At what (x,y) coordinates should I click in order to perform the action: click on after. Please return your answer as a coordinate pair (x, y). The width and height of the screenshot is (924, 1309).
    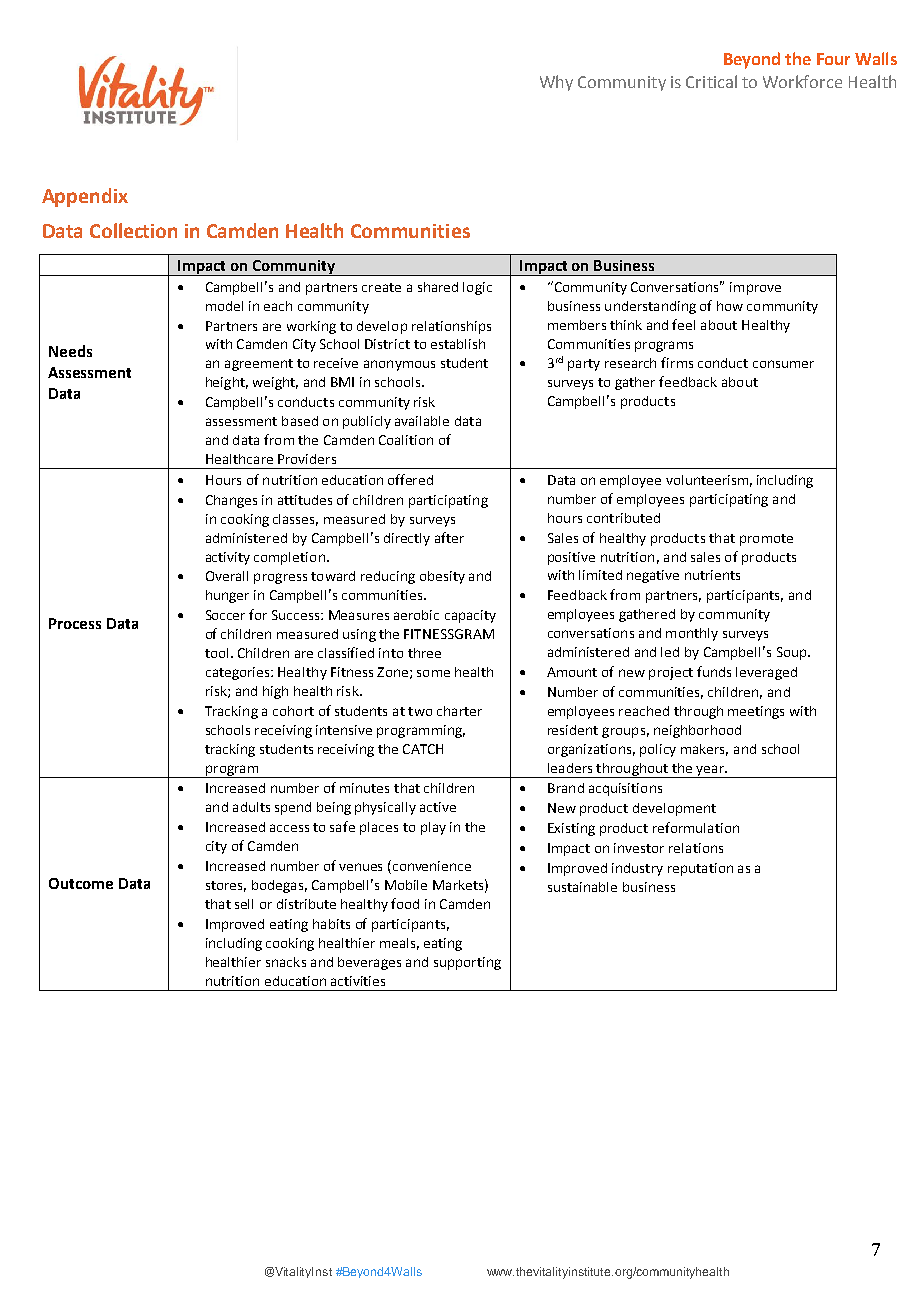
    Looking at the image, I should click on (449, 537).
